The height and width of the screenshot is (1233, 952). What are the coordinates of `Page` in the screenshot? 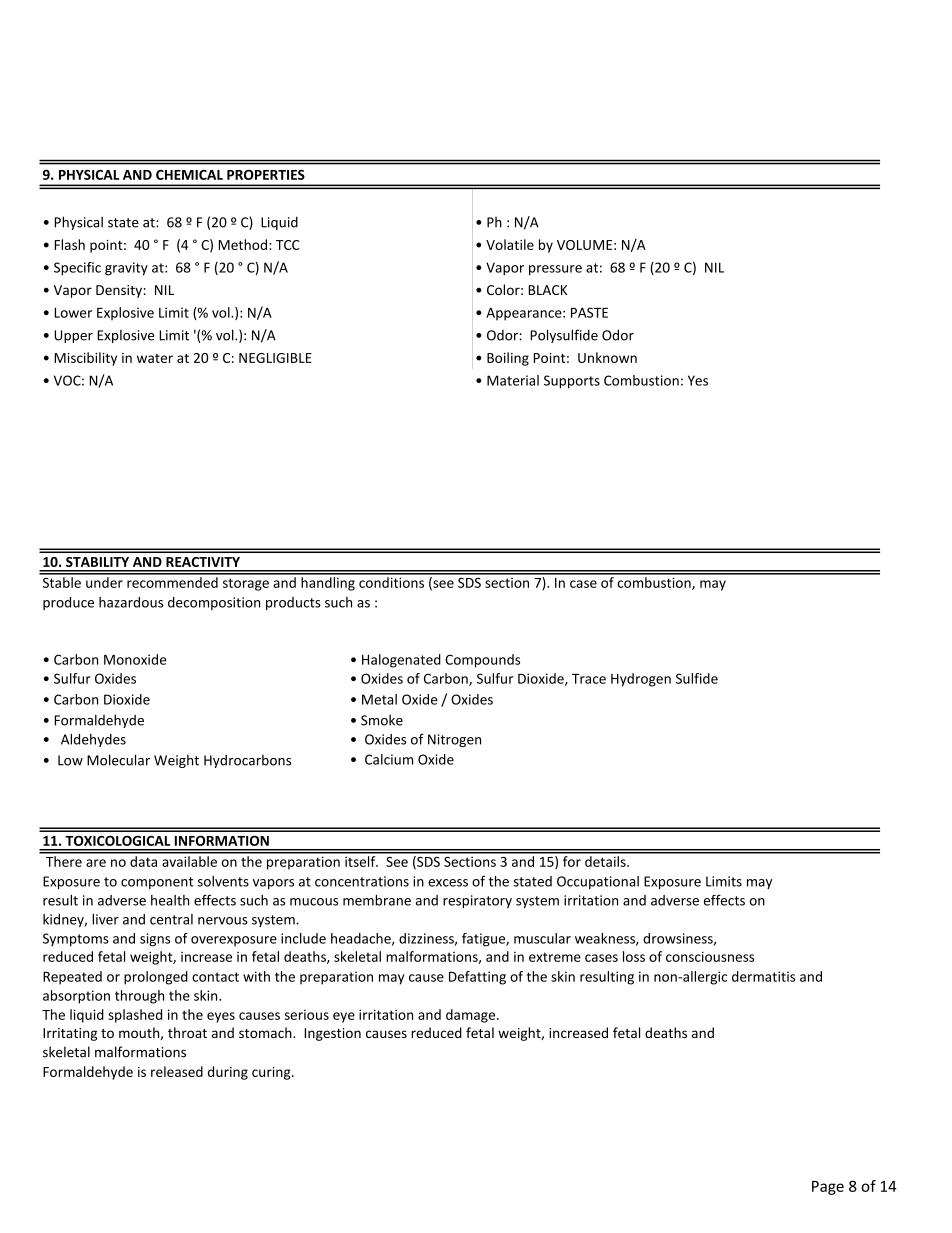 It's located at (828, 1188).
